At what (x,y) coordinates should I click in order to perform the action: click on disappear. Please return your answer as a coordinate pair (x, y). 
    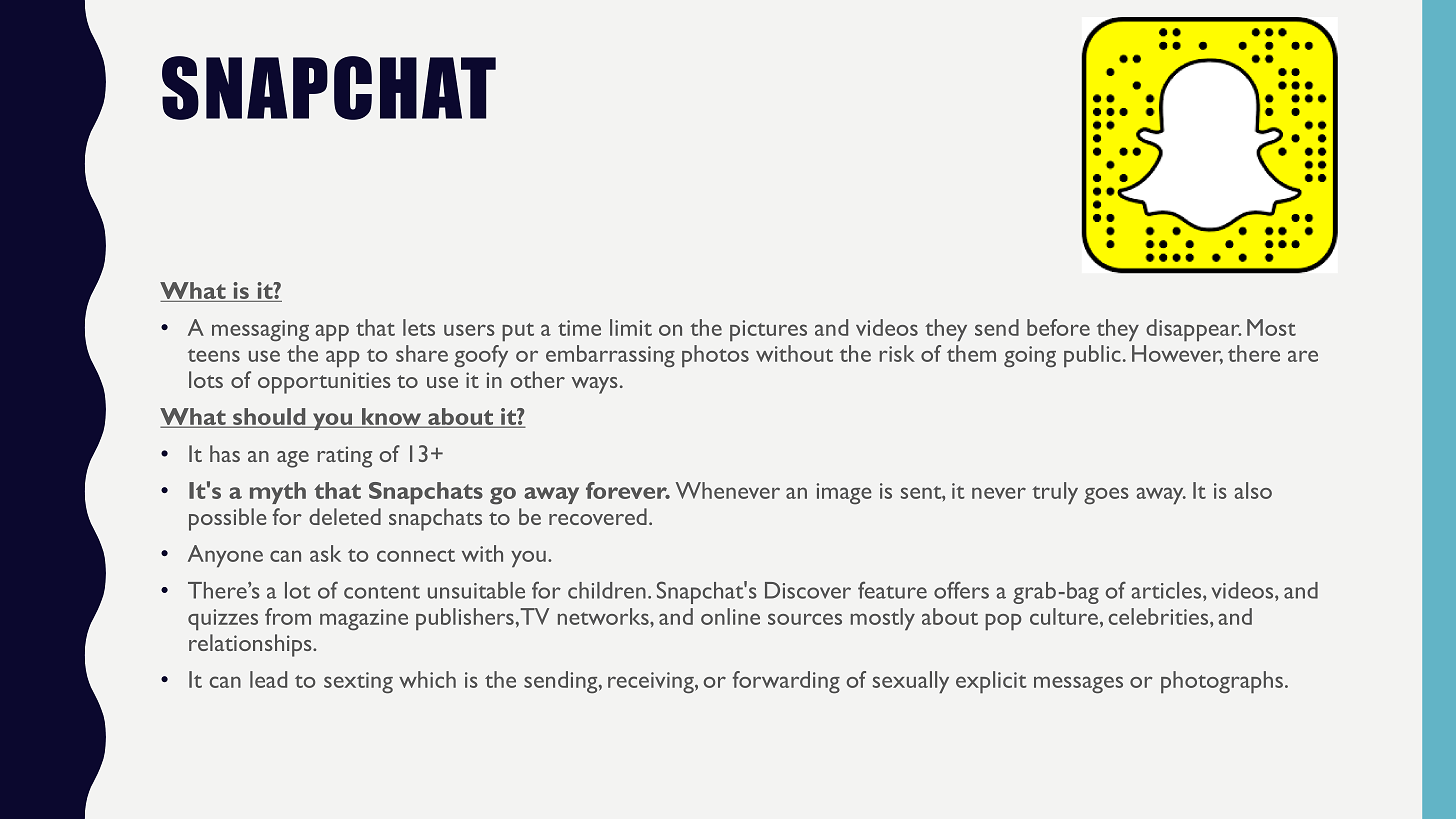
    Looking at the image, I should click on (1194, 330).
